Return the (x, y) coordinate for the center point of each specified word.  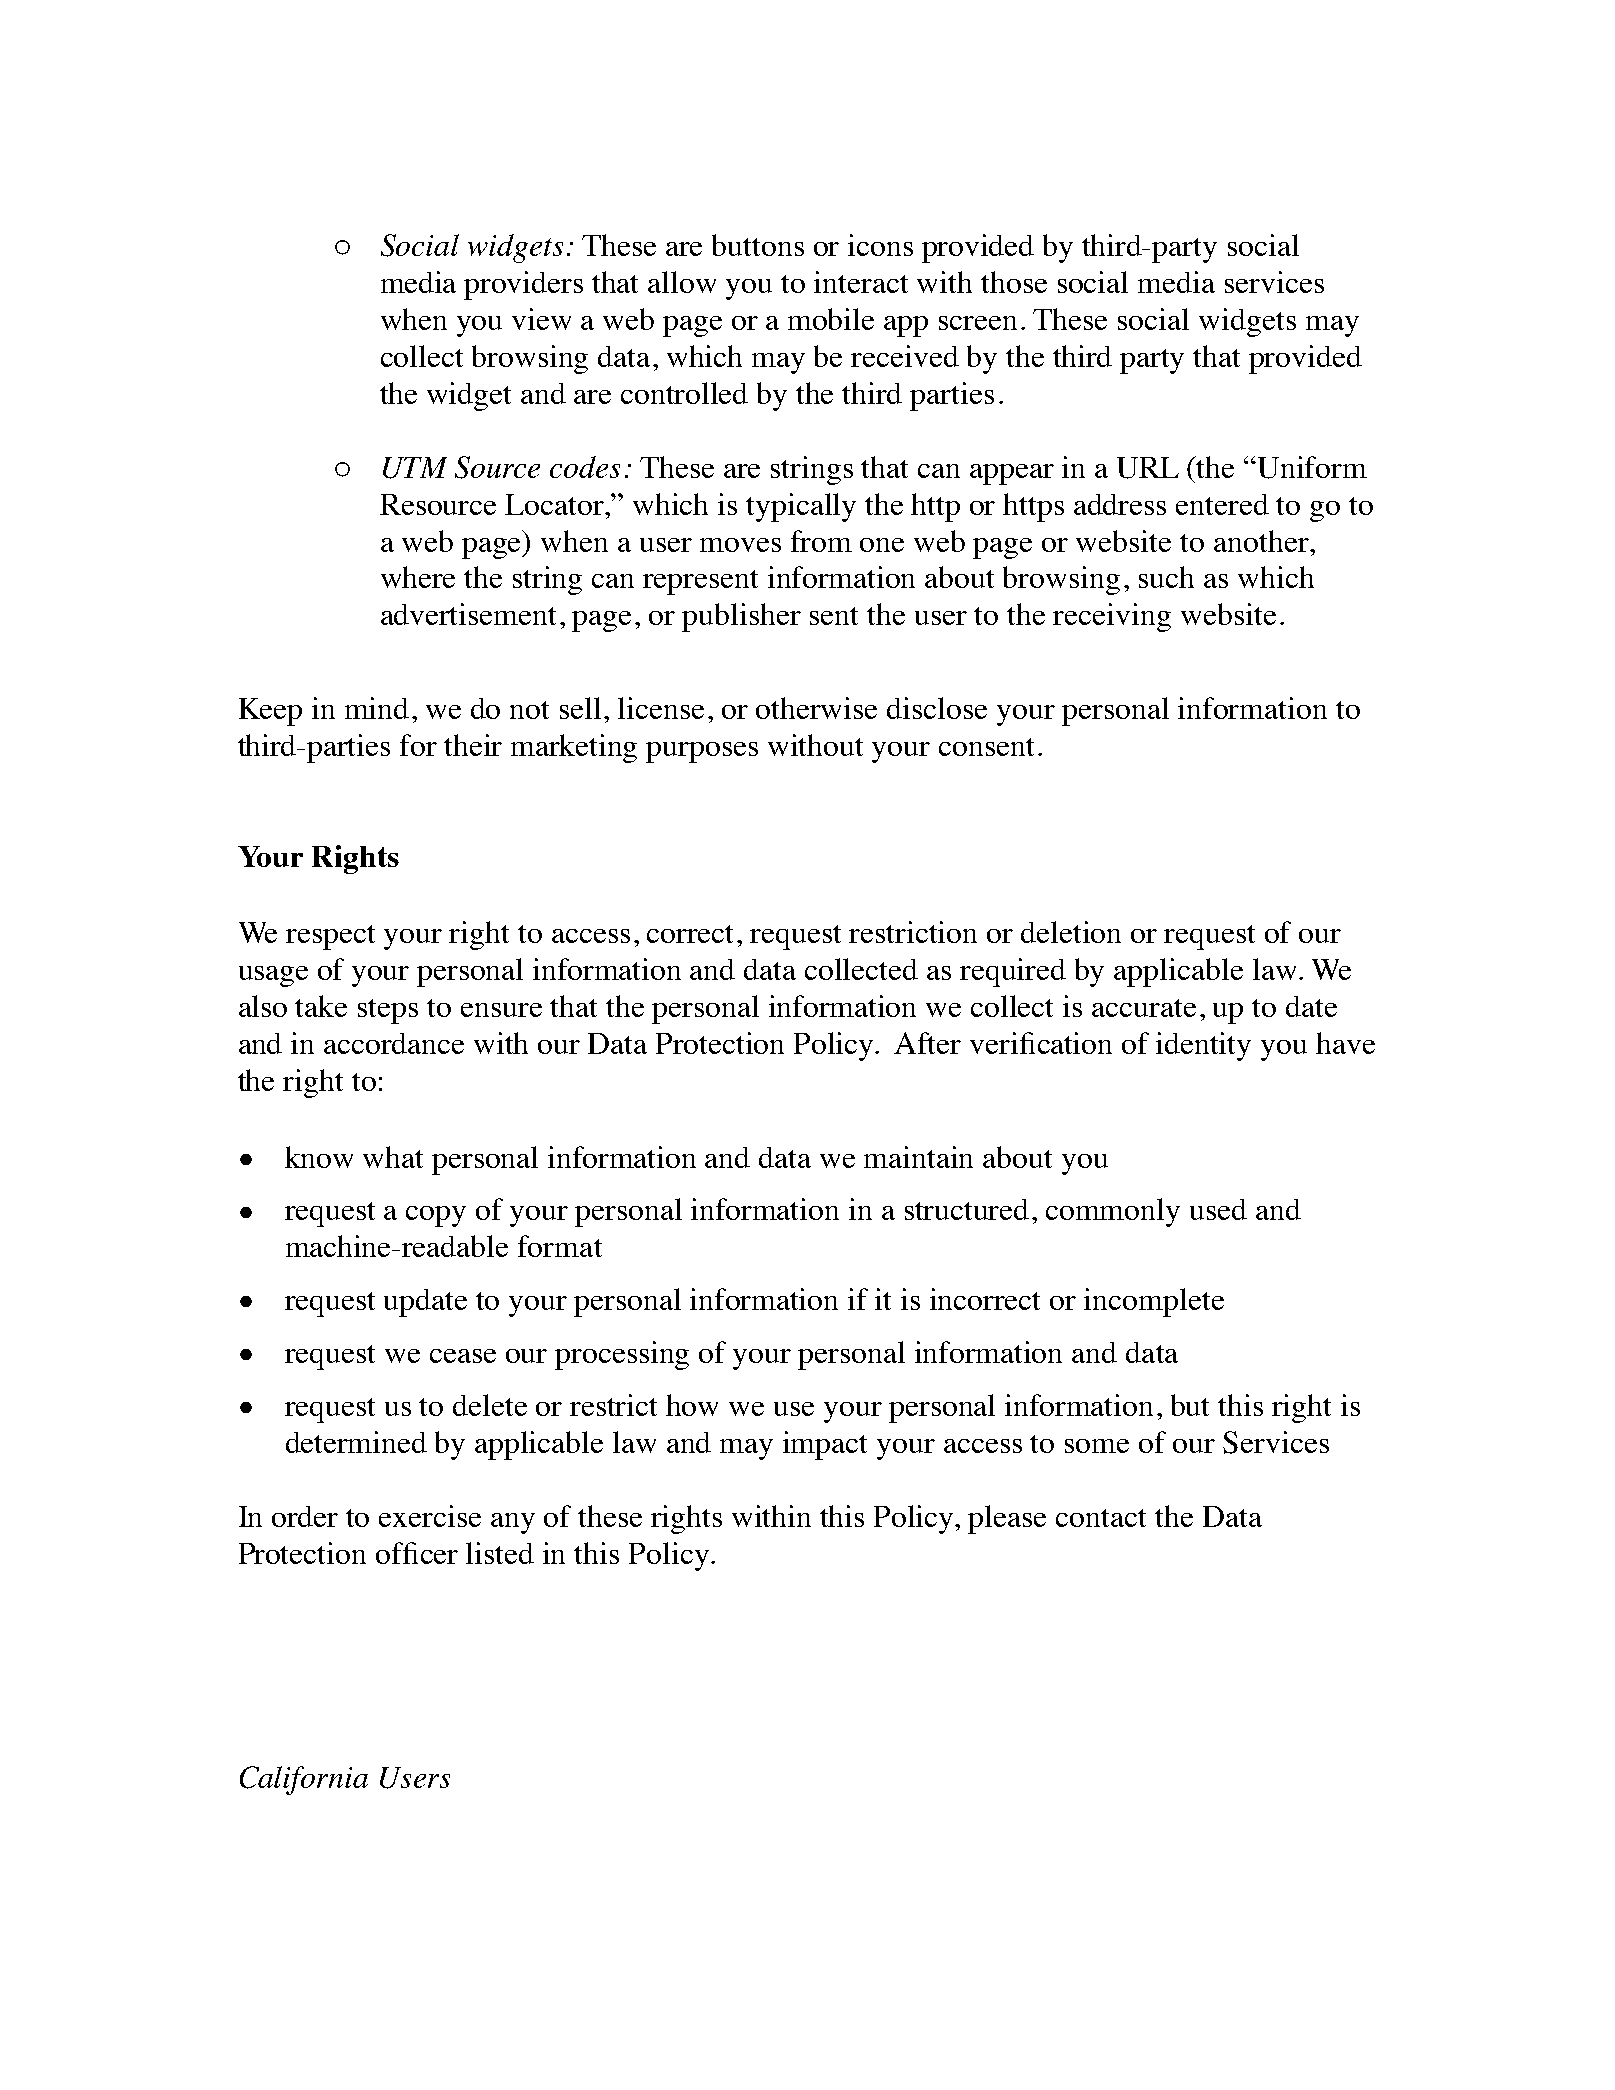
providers (523, 285)
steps (388, 1011)
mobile (831, 319)
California (304, 1780)
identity (1203, 1046)
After (927, 1043)
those (1014, 282)
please (1007, 1519)
